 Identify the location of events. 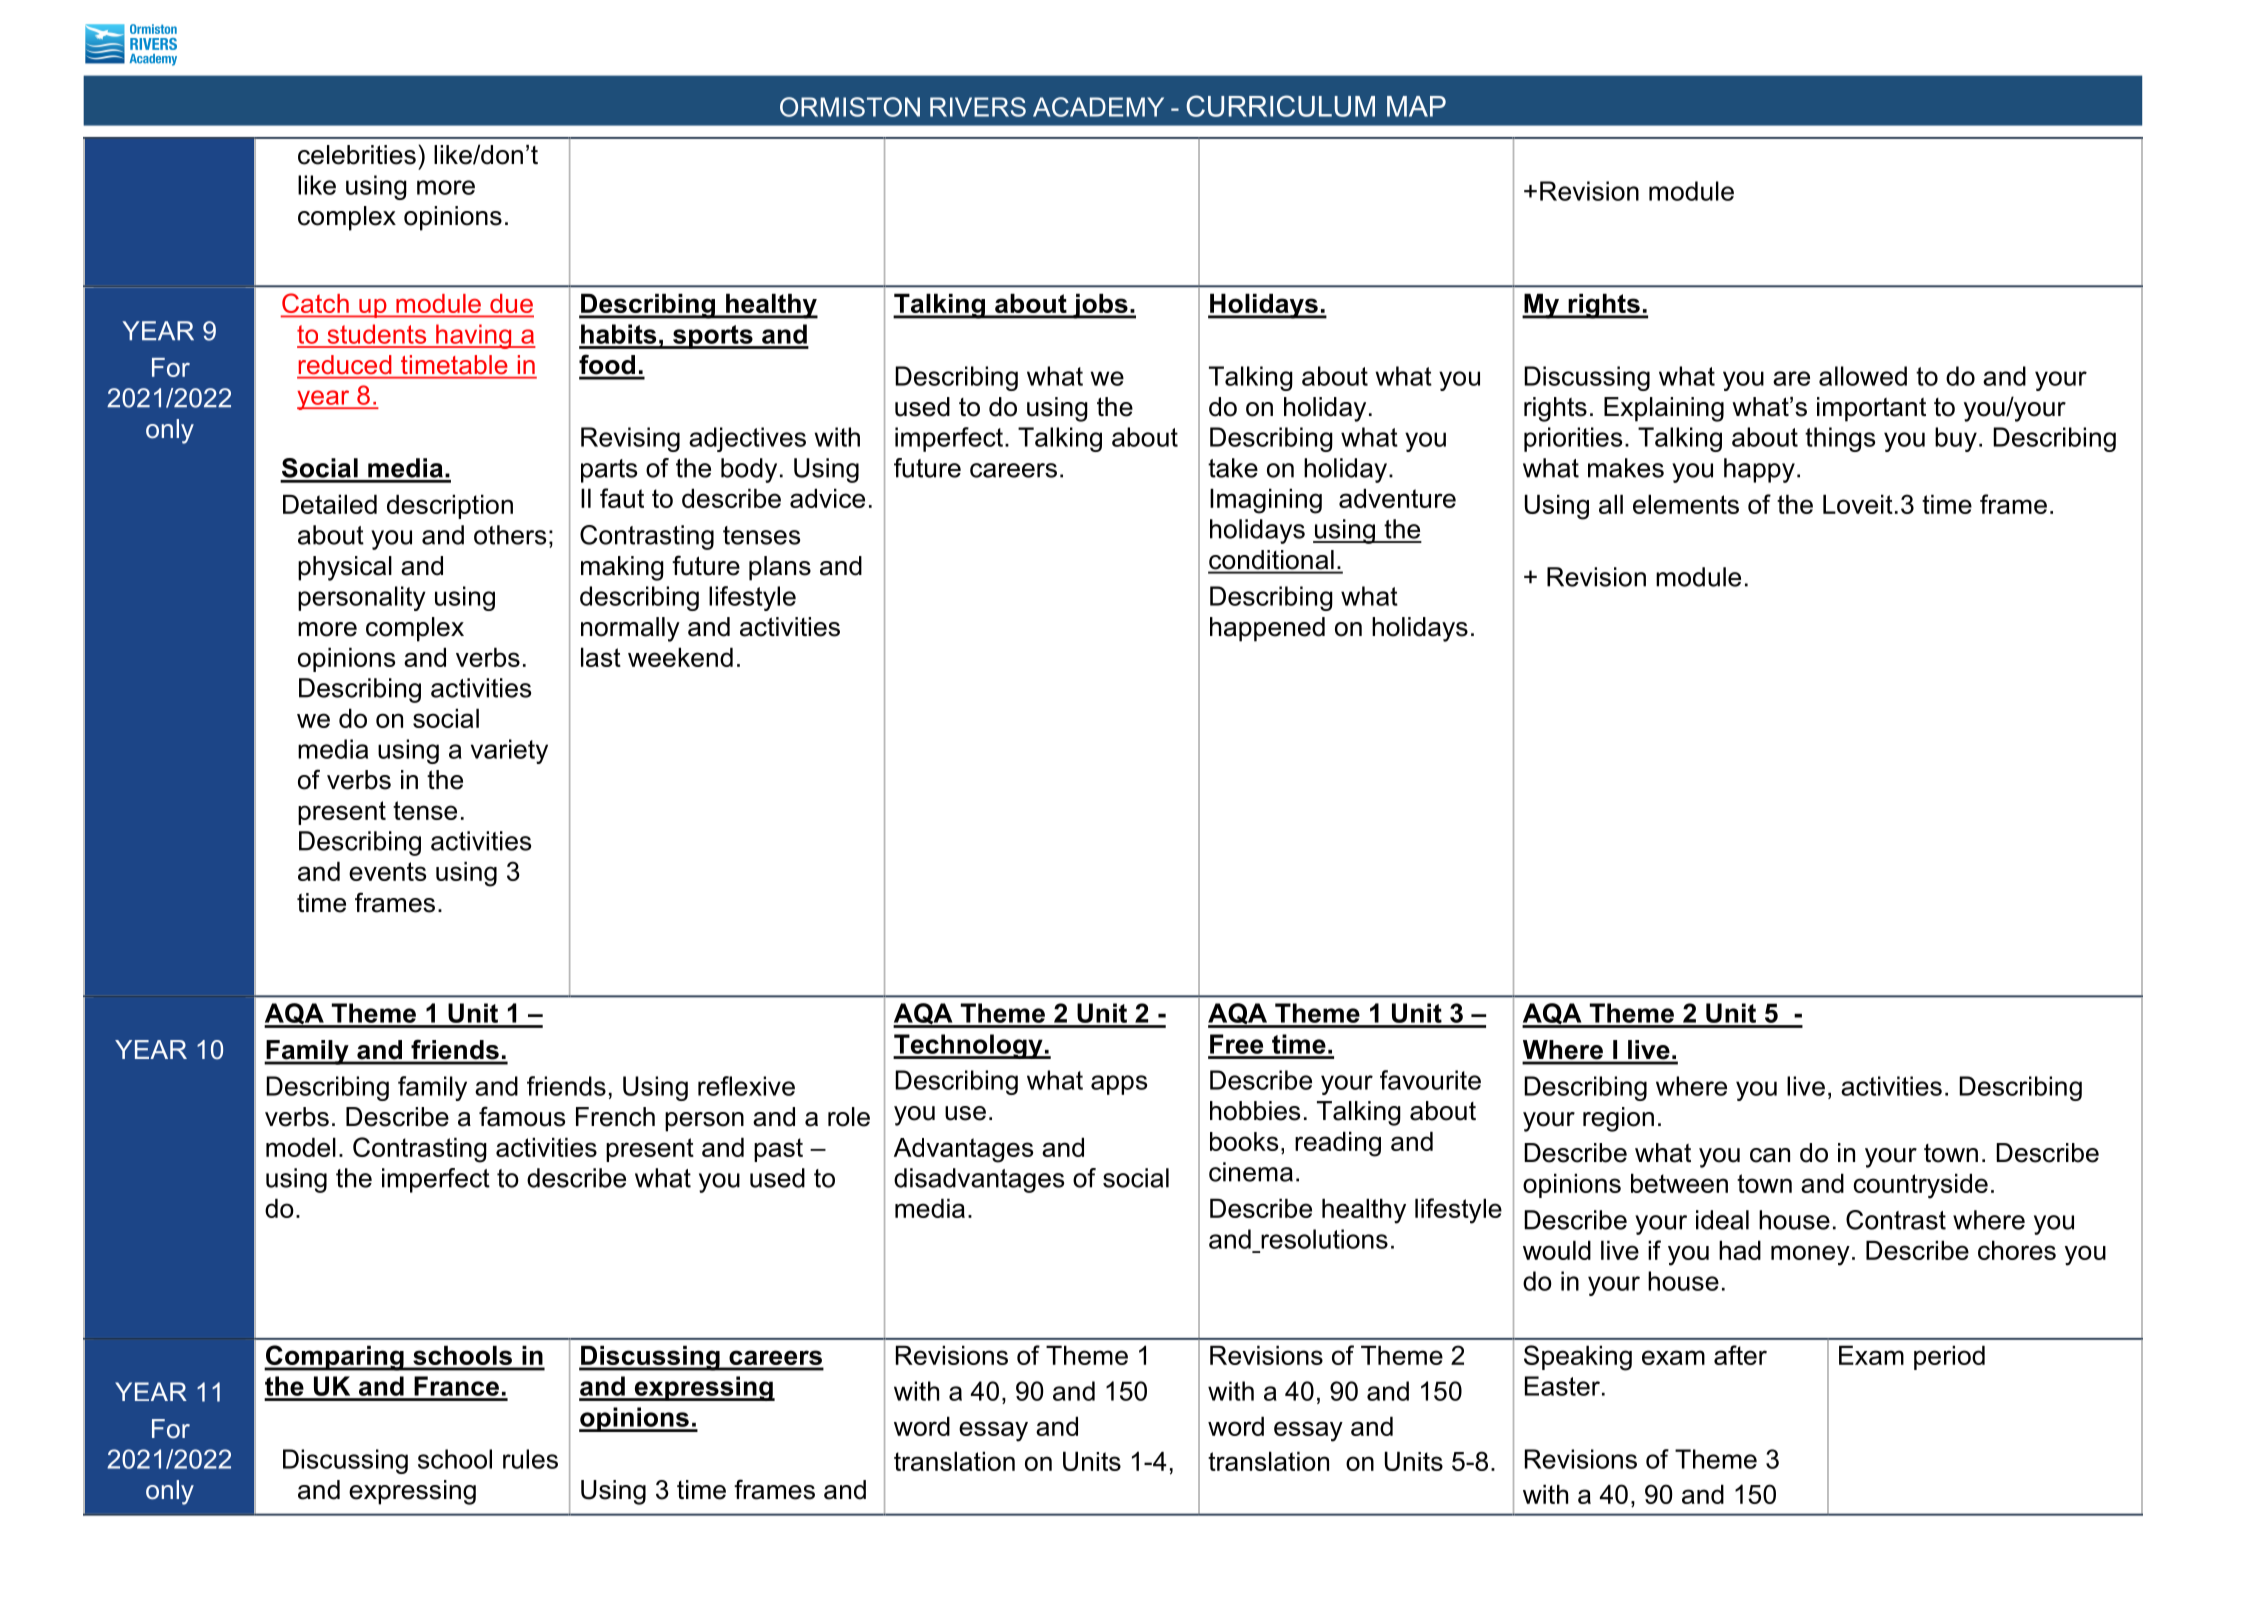
(387, 871).
